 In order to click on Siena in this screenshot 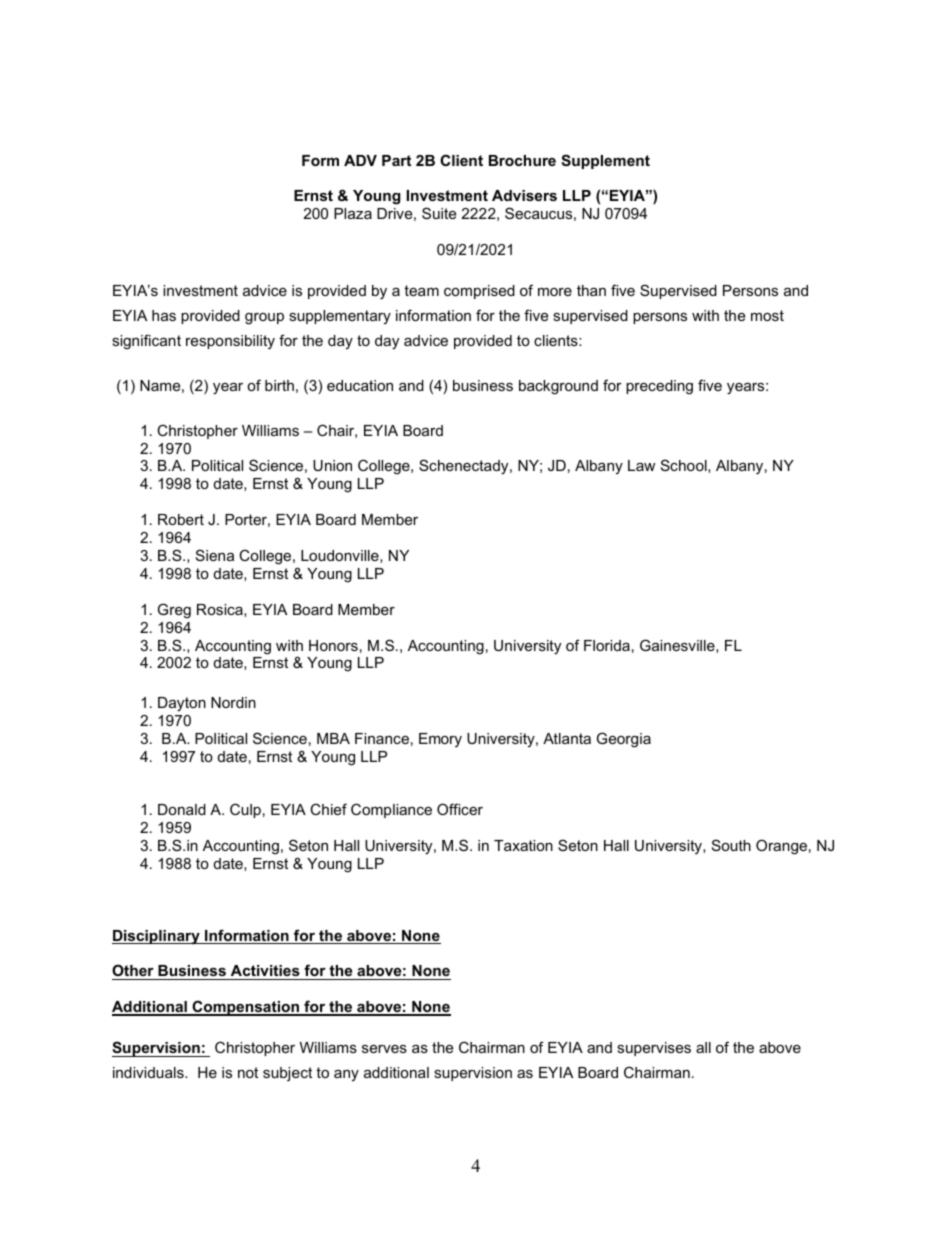, I will do `click(215, 555)`.
